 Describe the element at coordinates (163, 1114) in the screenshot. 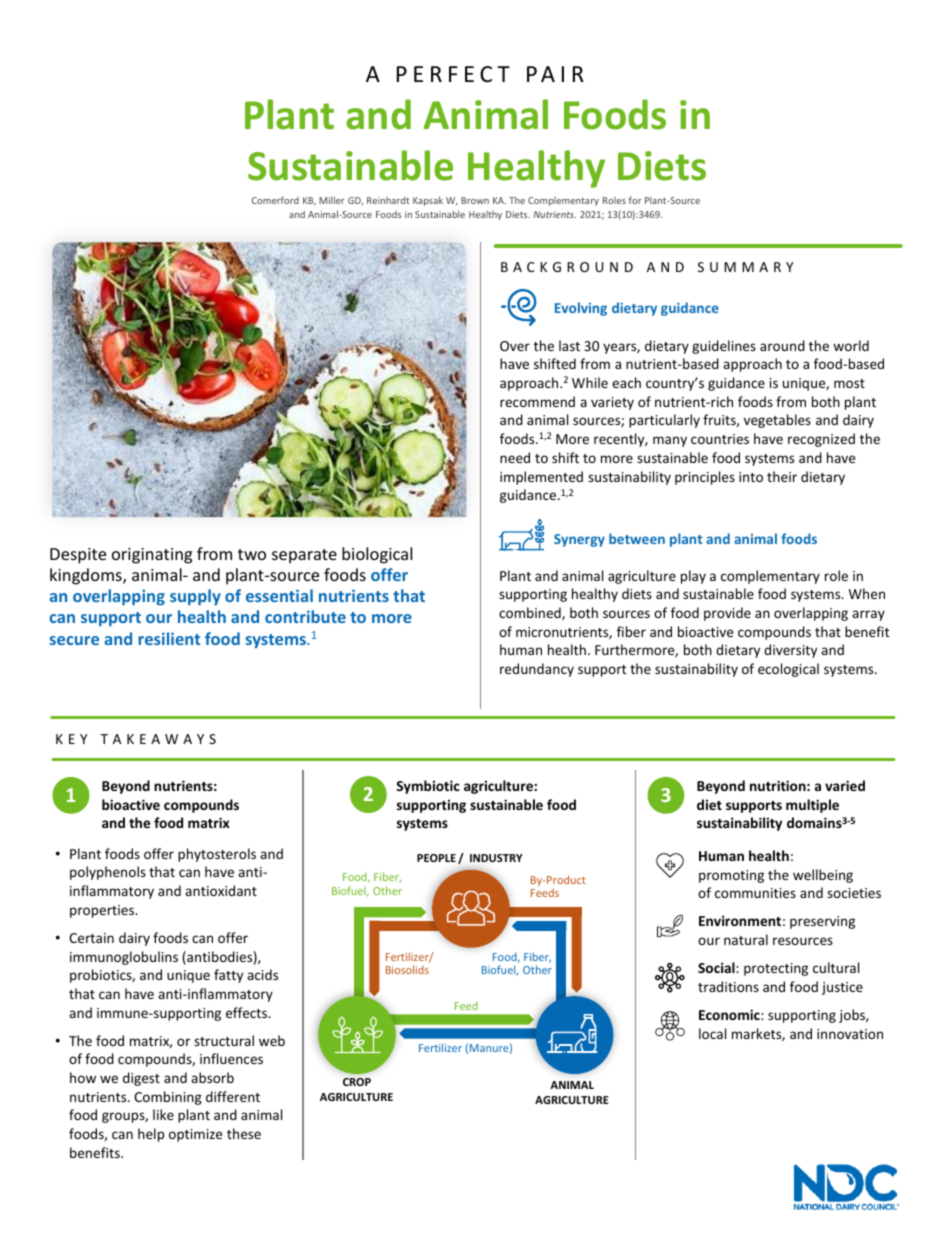

I see `like` at that location.
